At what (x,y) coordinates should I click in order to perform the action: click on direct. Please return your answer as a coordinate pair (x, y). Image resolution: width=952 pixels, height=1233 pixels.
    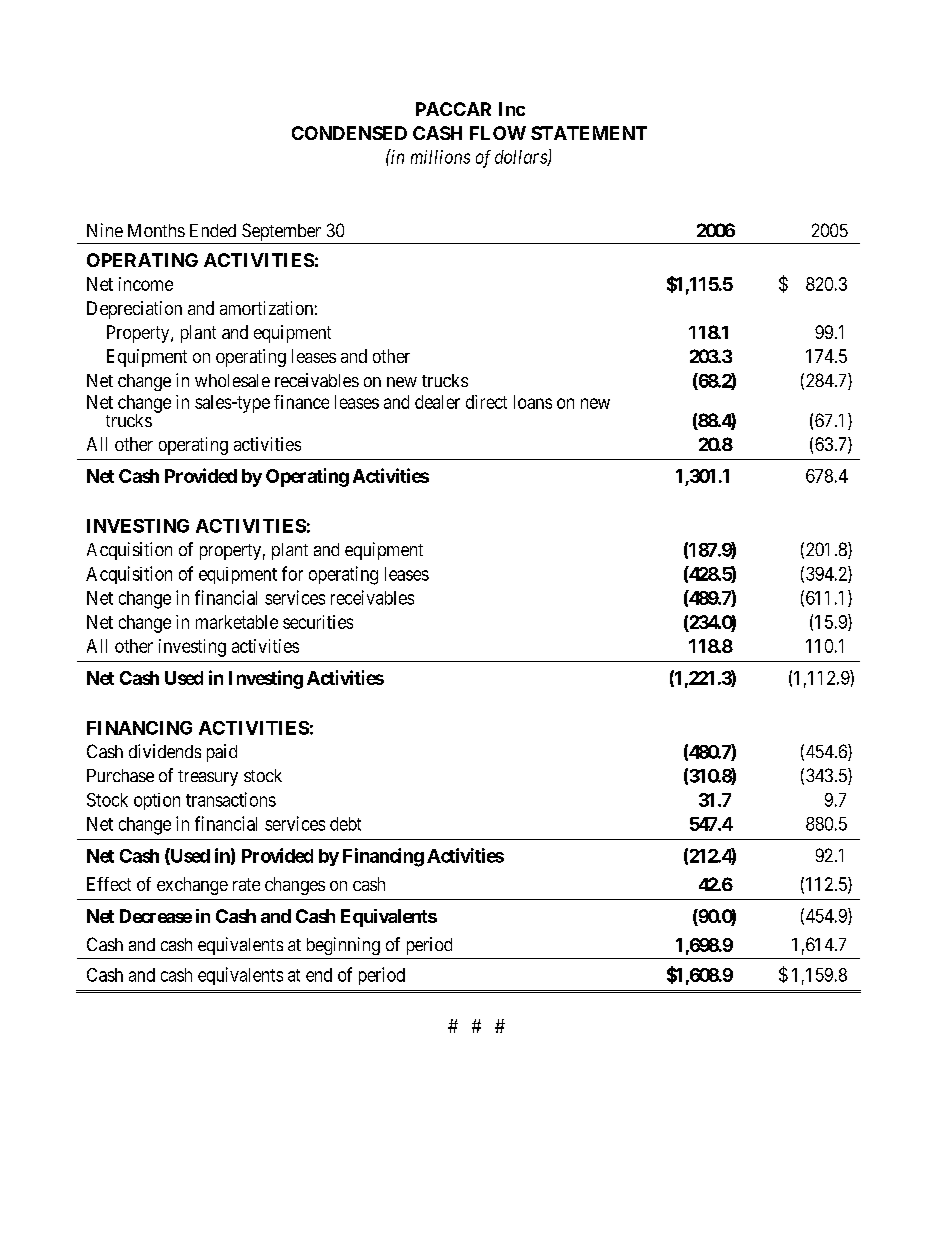
    Looking at the image, I should click on (486, 402).
